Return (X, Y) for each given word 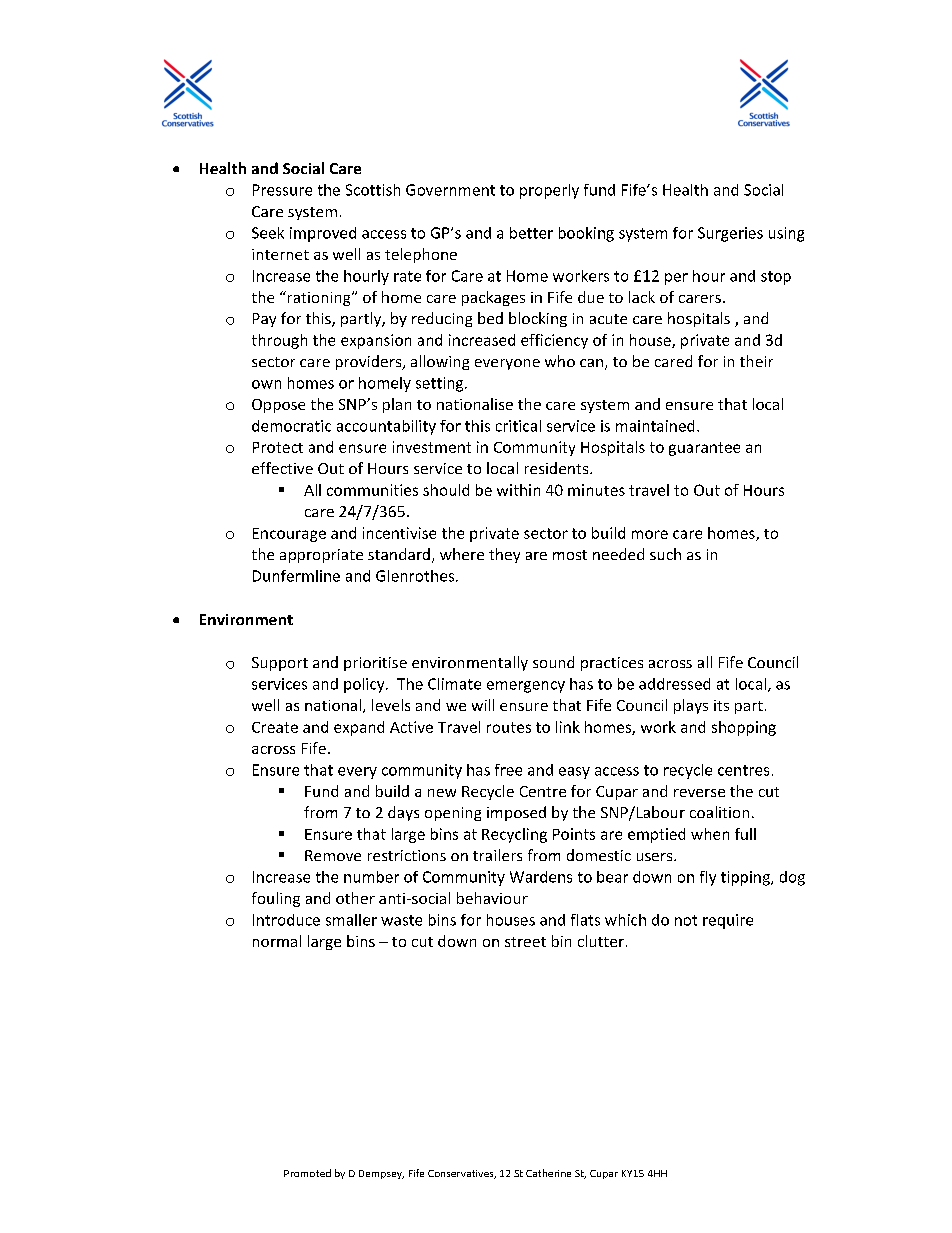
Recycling (514, 835)
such (665, 554)
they (504, 555)
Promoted (307, 1173)
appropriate (321, 556)
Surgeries (730, 234)
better (531, 233)
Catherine (548, 1173)
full (745, 834)
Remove (333, 855)
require (728, 921)
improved (323, 234)
